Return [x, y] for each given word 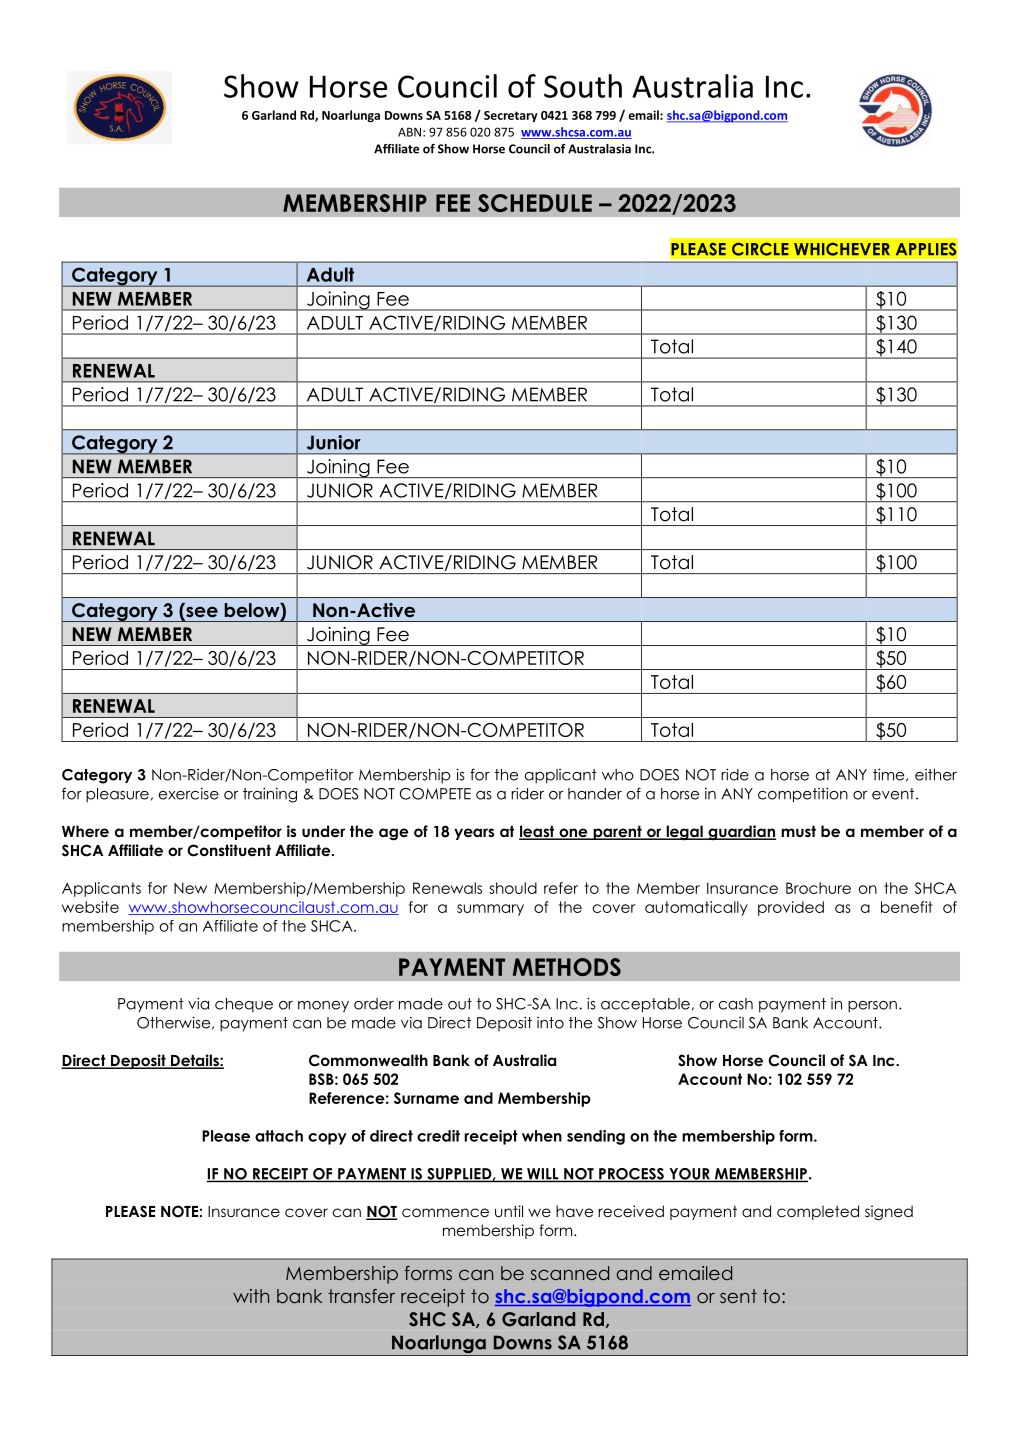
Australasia [599, 149]
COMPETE [435, 794]
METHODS [567, 967]
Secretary [511, 116]
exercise [189, 793]
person [872, 1006]
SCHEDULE [535, 203]
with [251, 1296]
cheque [244, 1005]
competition [803, 795]
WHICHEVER [842, 249]
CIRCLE [760, 249]
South [583, 86]
